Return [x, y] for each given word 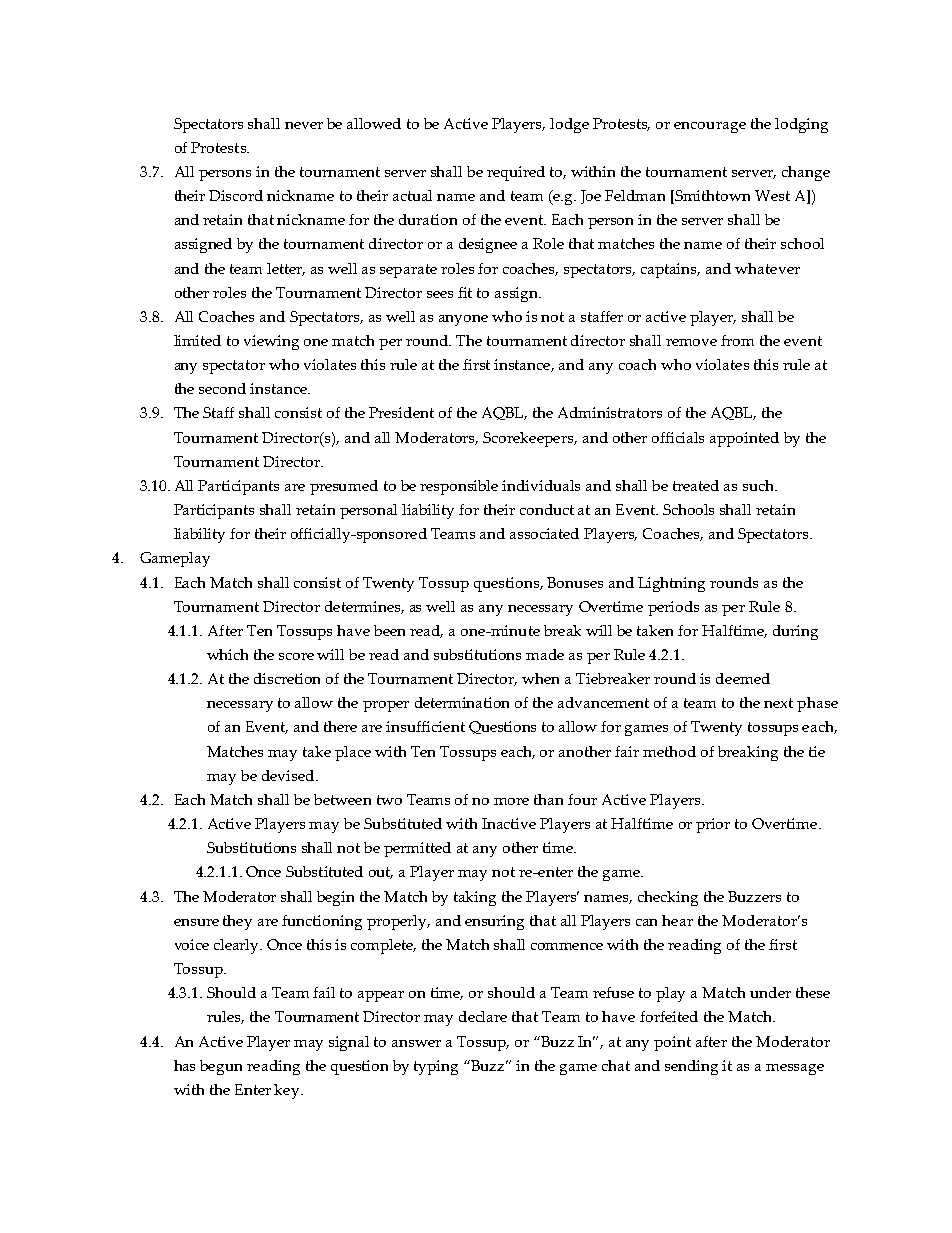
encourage [710, 127]
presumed [344, 487]
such [760, 485]
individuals [541, 485]
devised [289, 775]
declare [483, 1016]
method [669, 751]
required [516, 173]
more [511, 801]
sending [691, 1067]
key [288, 1091]
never [304, 125]
